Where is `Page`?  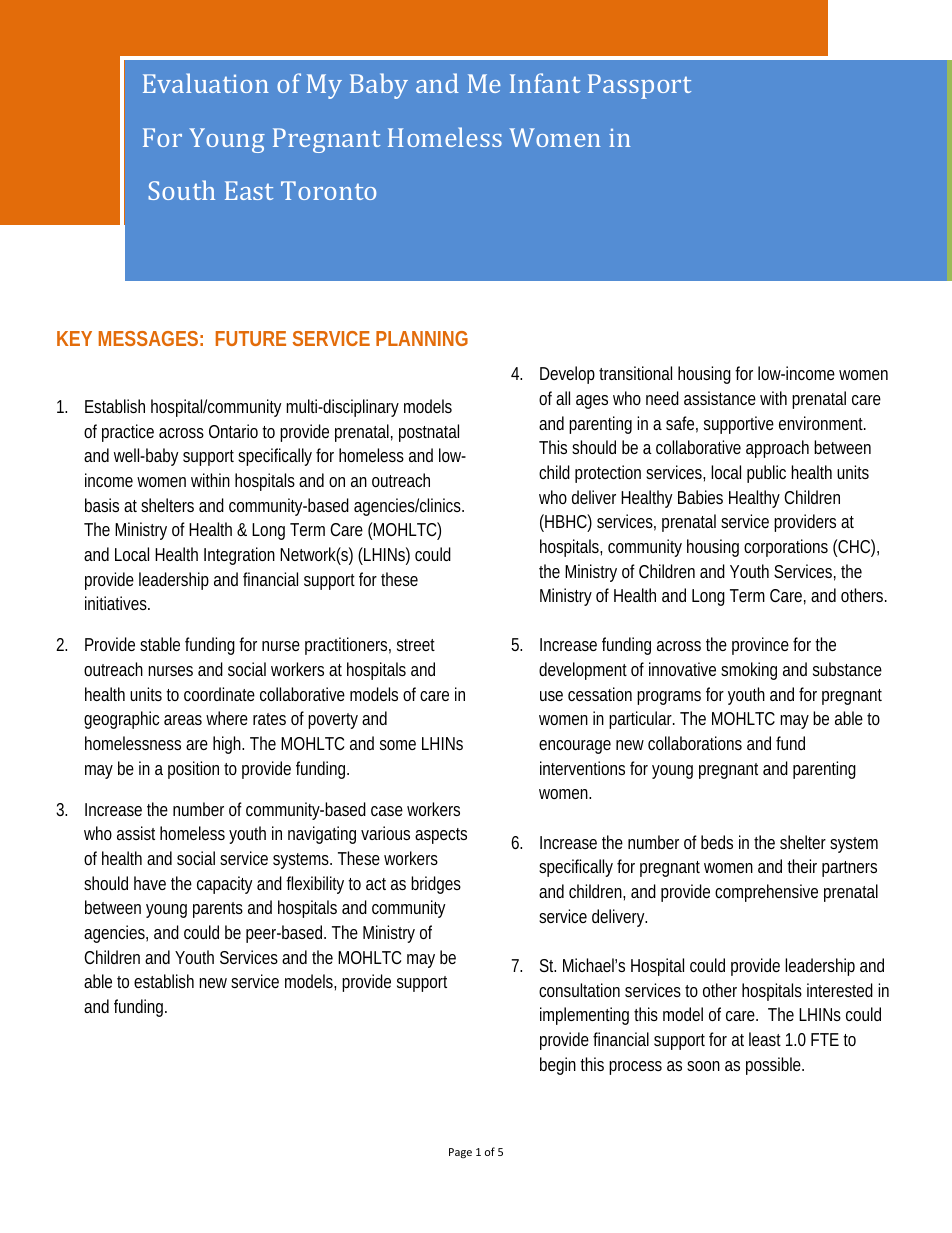 Page is located at coordinates (460, 1153).
